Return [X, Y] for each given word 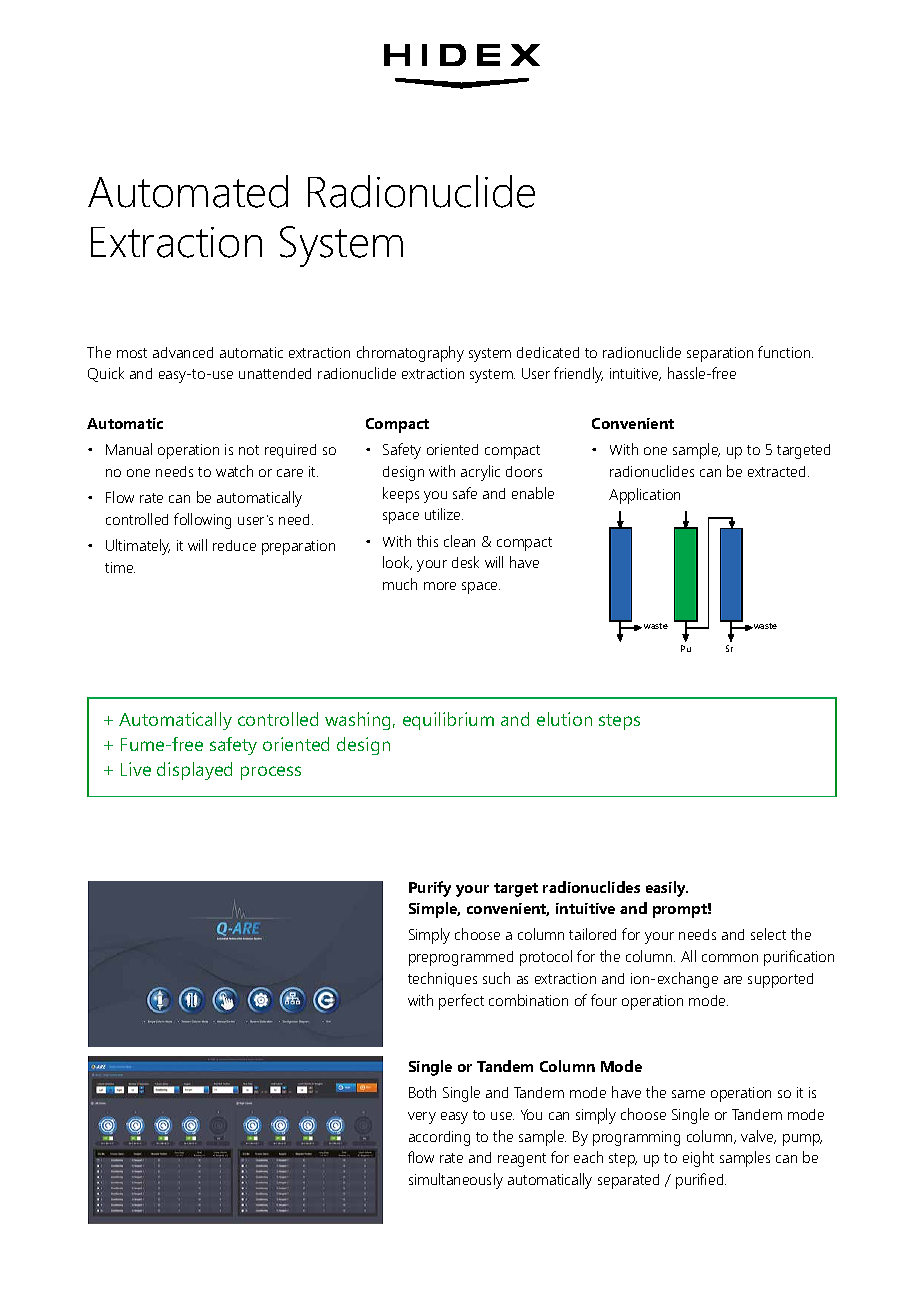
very [422, 1118]
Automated [188, 191]
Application [644, 496]
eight [698, 1159]
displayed [194, 771]
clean [459, 541]
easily [667, 889]
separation [720, 354]
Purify [430, 889]
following [202, 521]
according [439, 1138]
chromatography [410, 354]
